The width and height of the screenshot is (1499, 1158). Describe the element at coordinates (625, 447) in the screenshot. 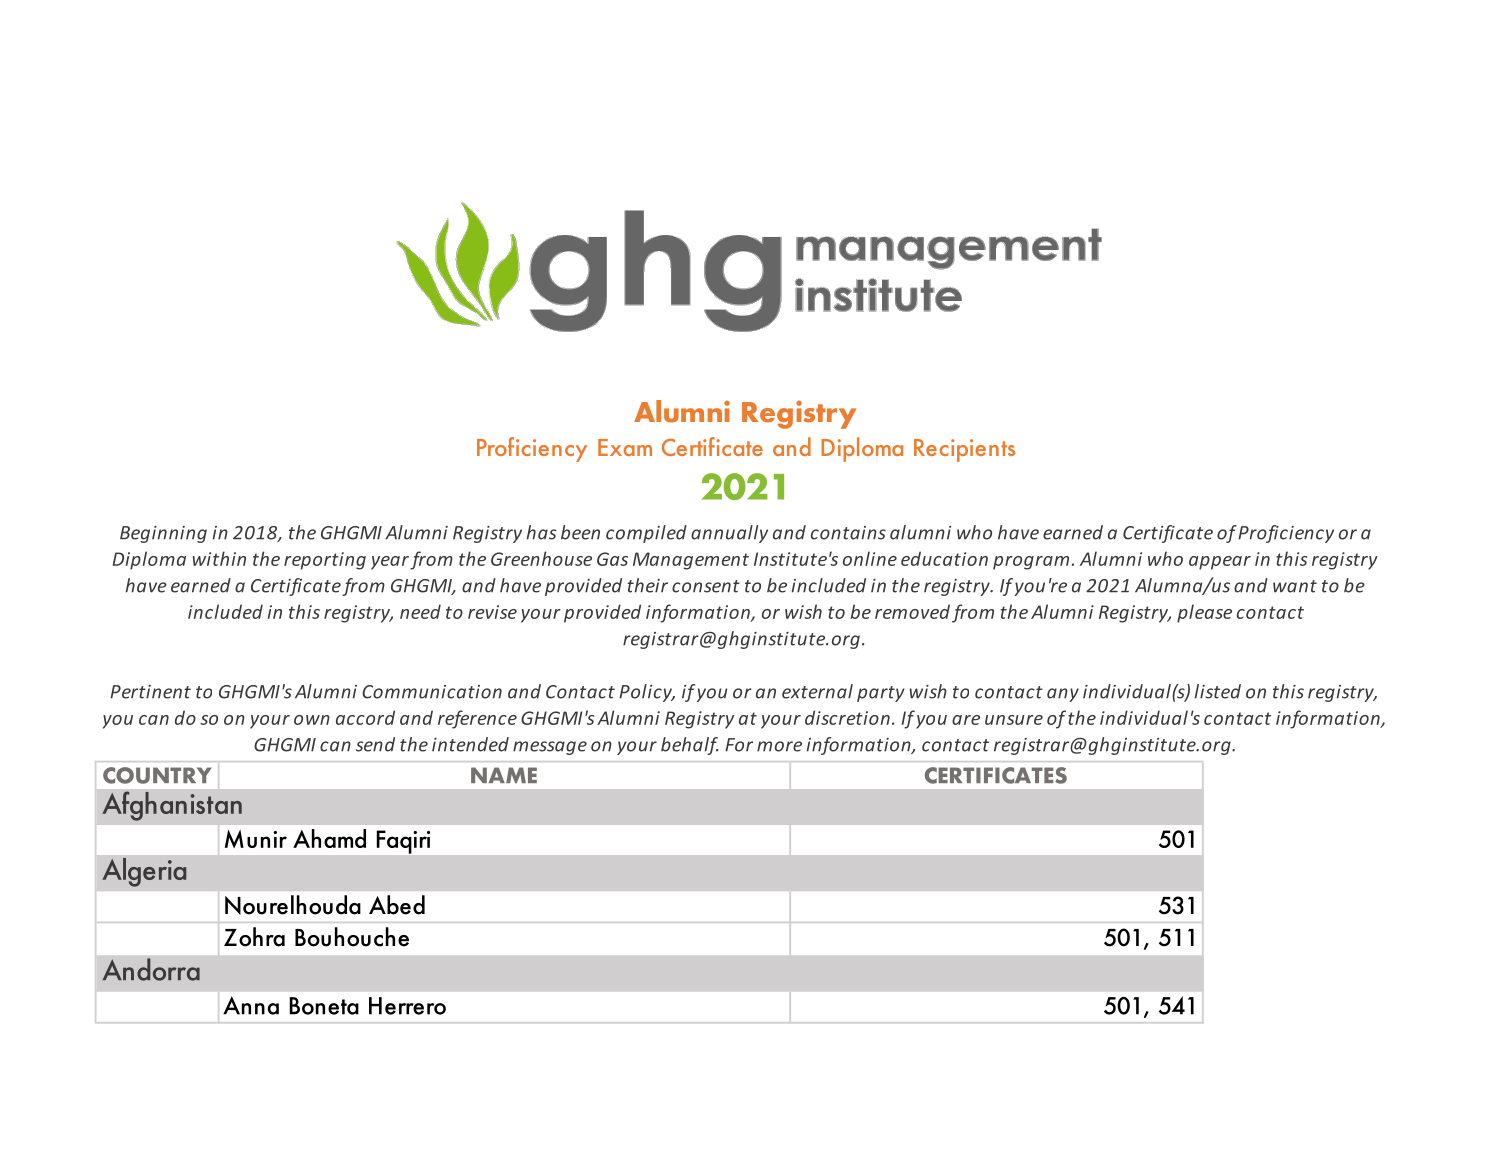

I see `Exam` at that location.
